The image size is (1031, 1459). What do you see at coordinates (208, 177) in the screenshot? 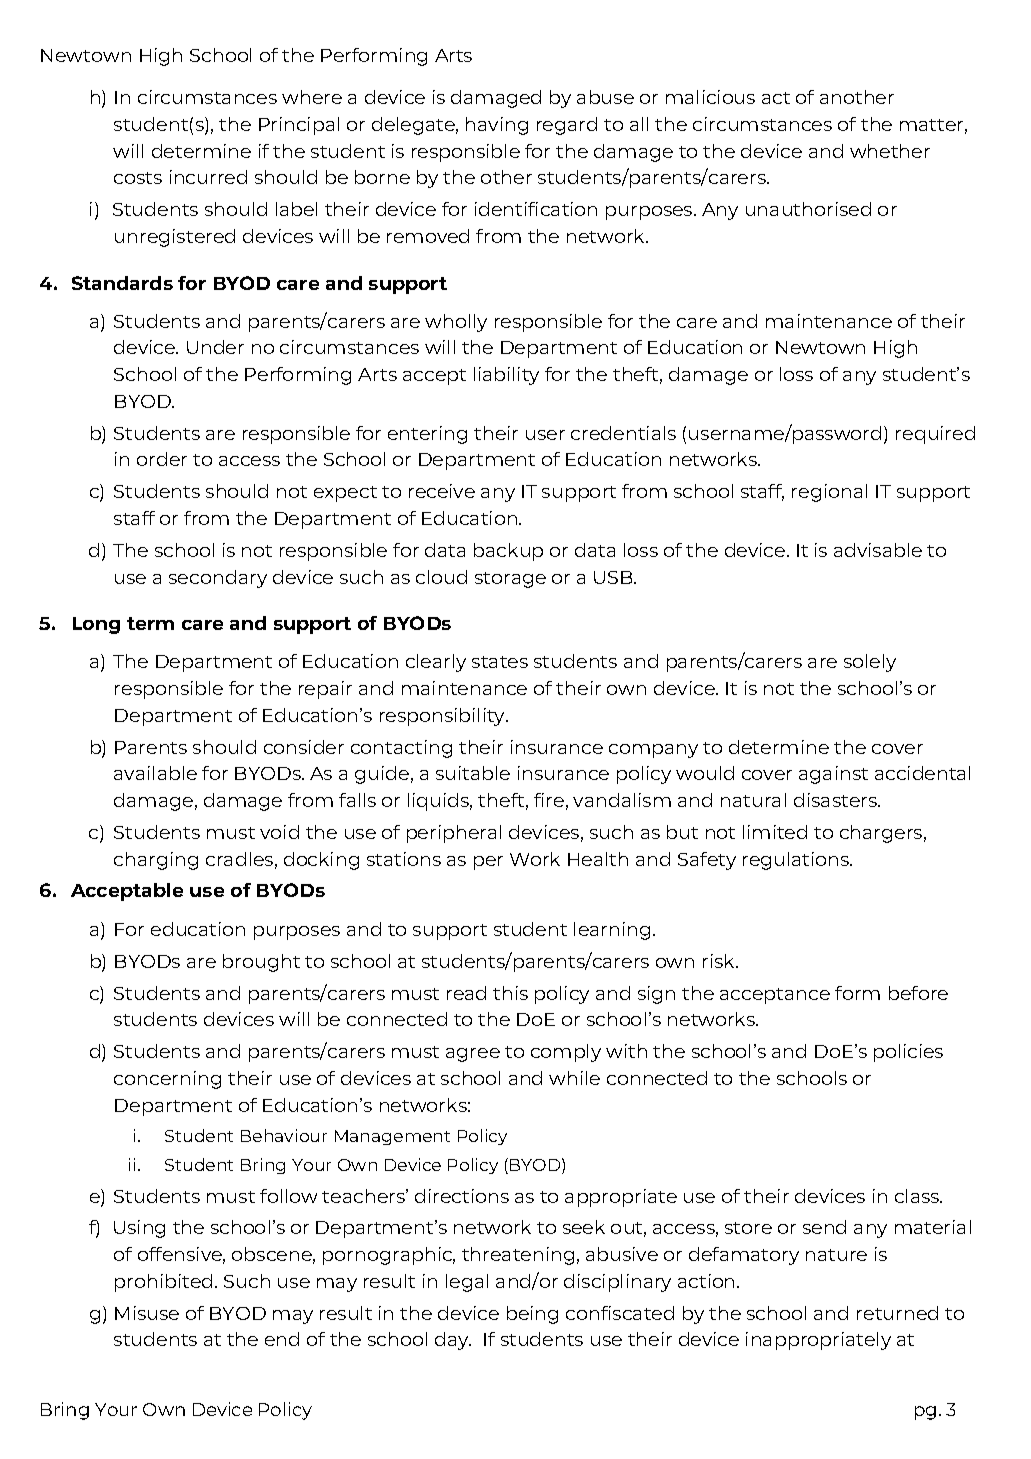
I see `incurred` at bounding box center [208, 177].
